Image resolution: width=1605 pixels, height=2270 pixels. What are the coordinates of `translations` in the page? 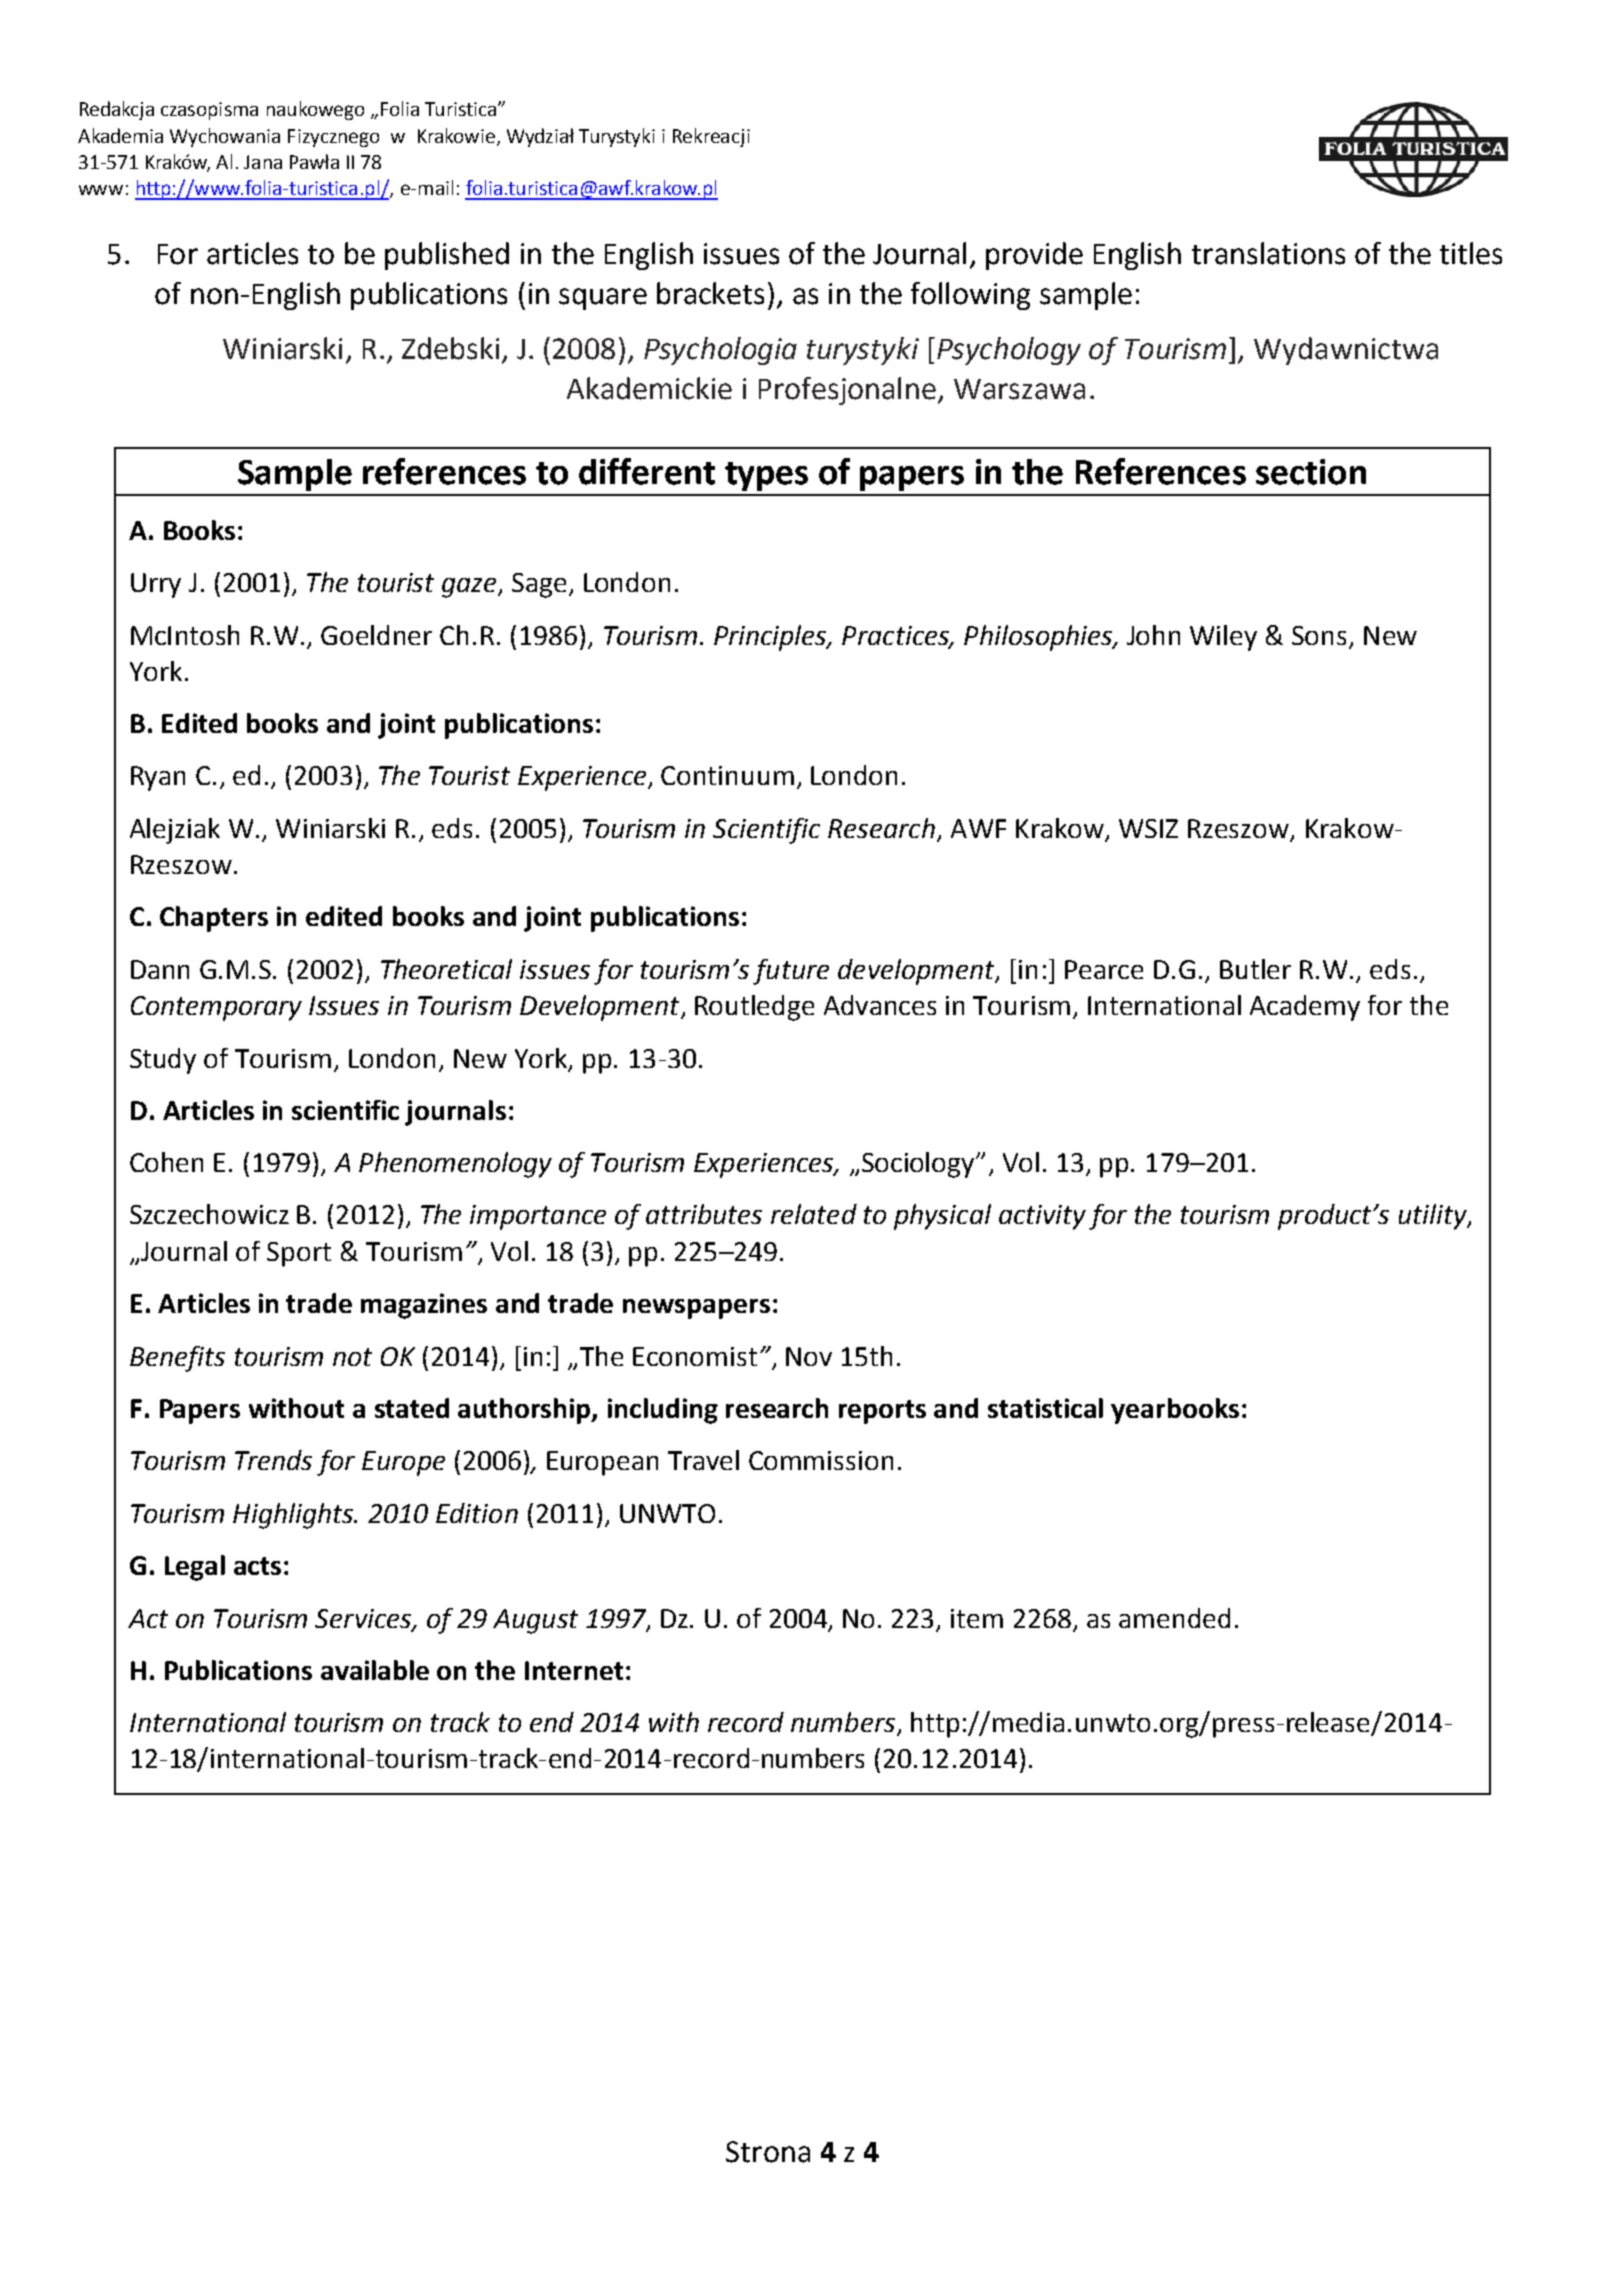 It's located at (1268, 253).
